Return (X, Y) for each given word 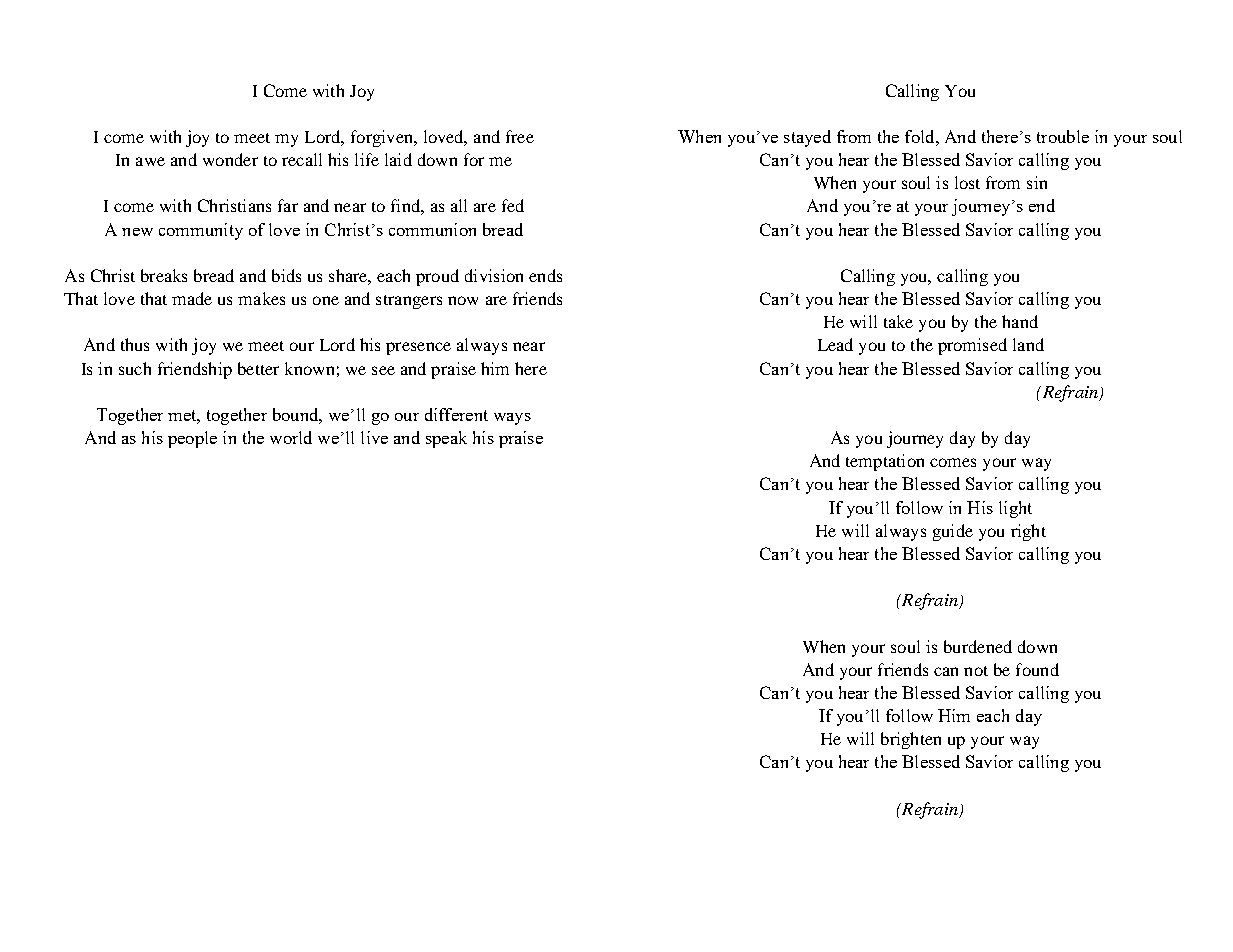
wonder (230, 159)
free (520, 136)
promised (972, 346)
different (456, 414)
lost (967, 182)
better (258, 368)
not (976, 671)
